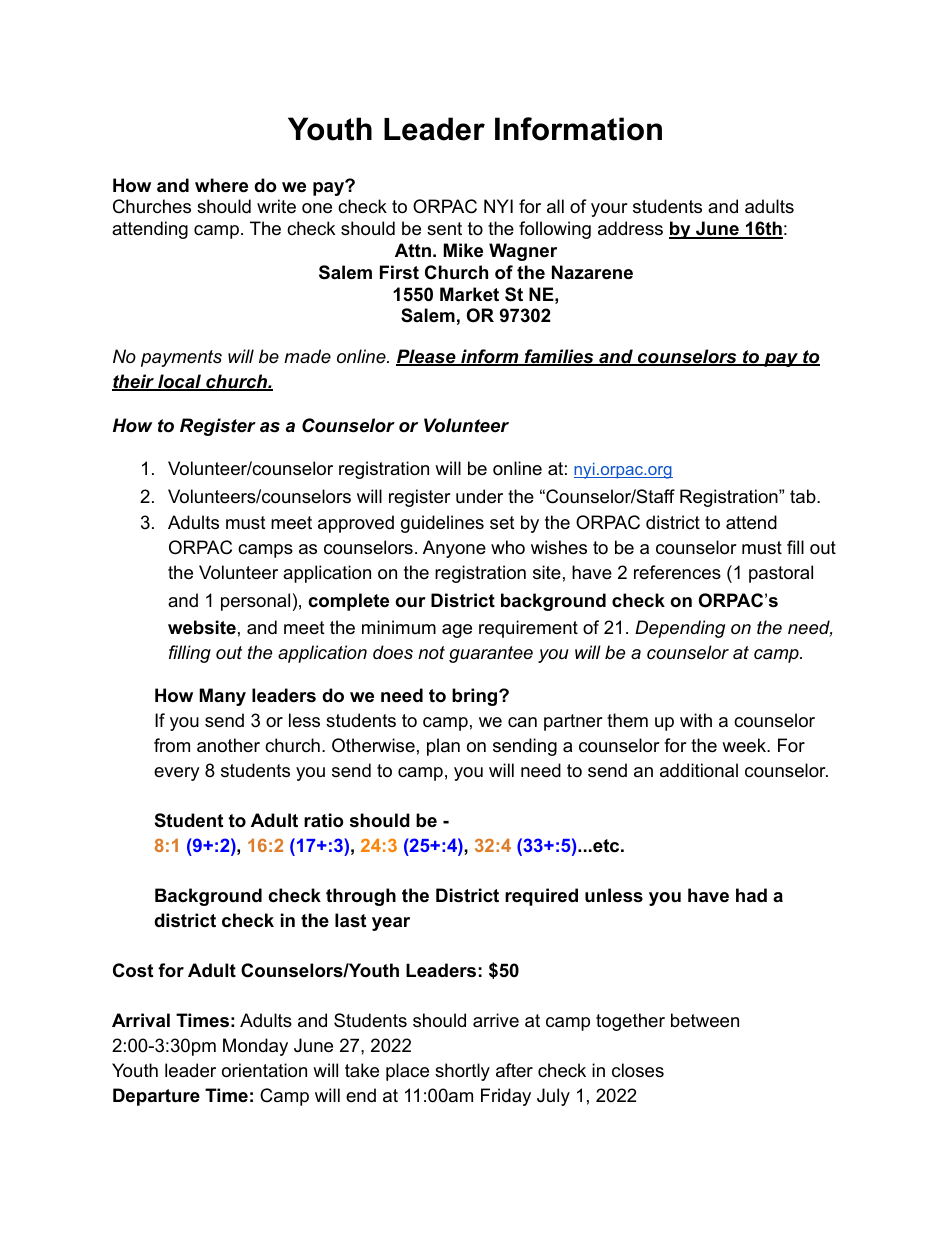 Image resolution: width=952 pixels, height=1233 pixels. I want to click on Depending, so click(680, 629).
